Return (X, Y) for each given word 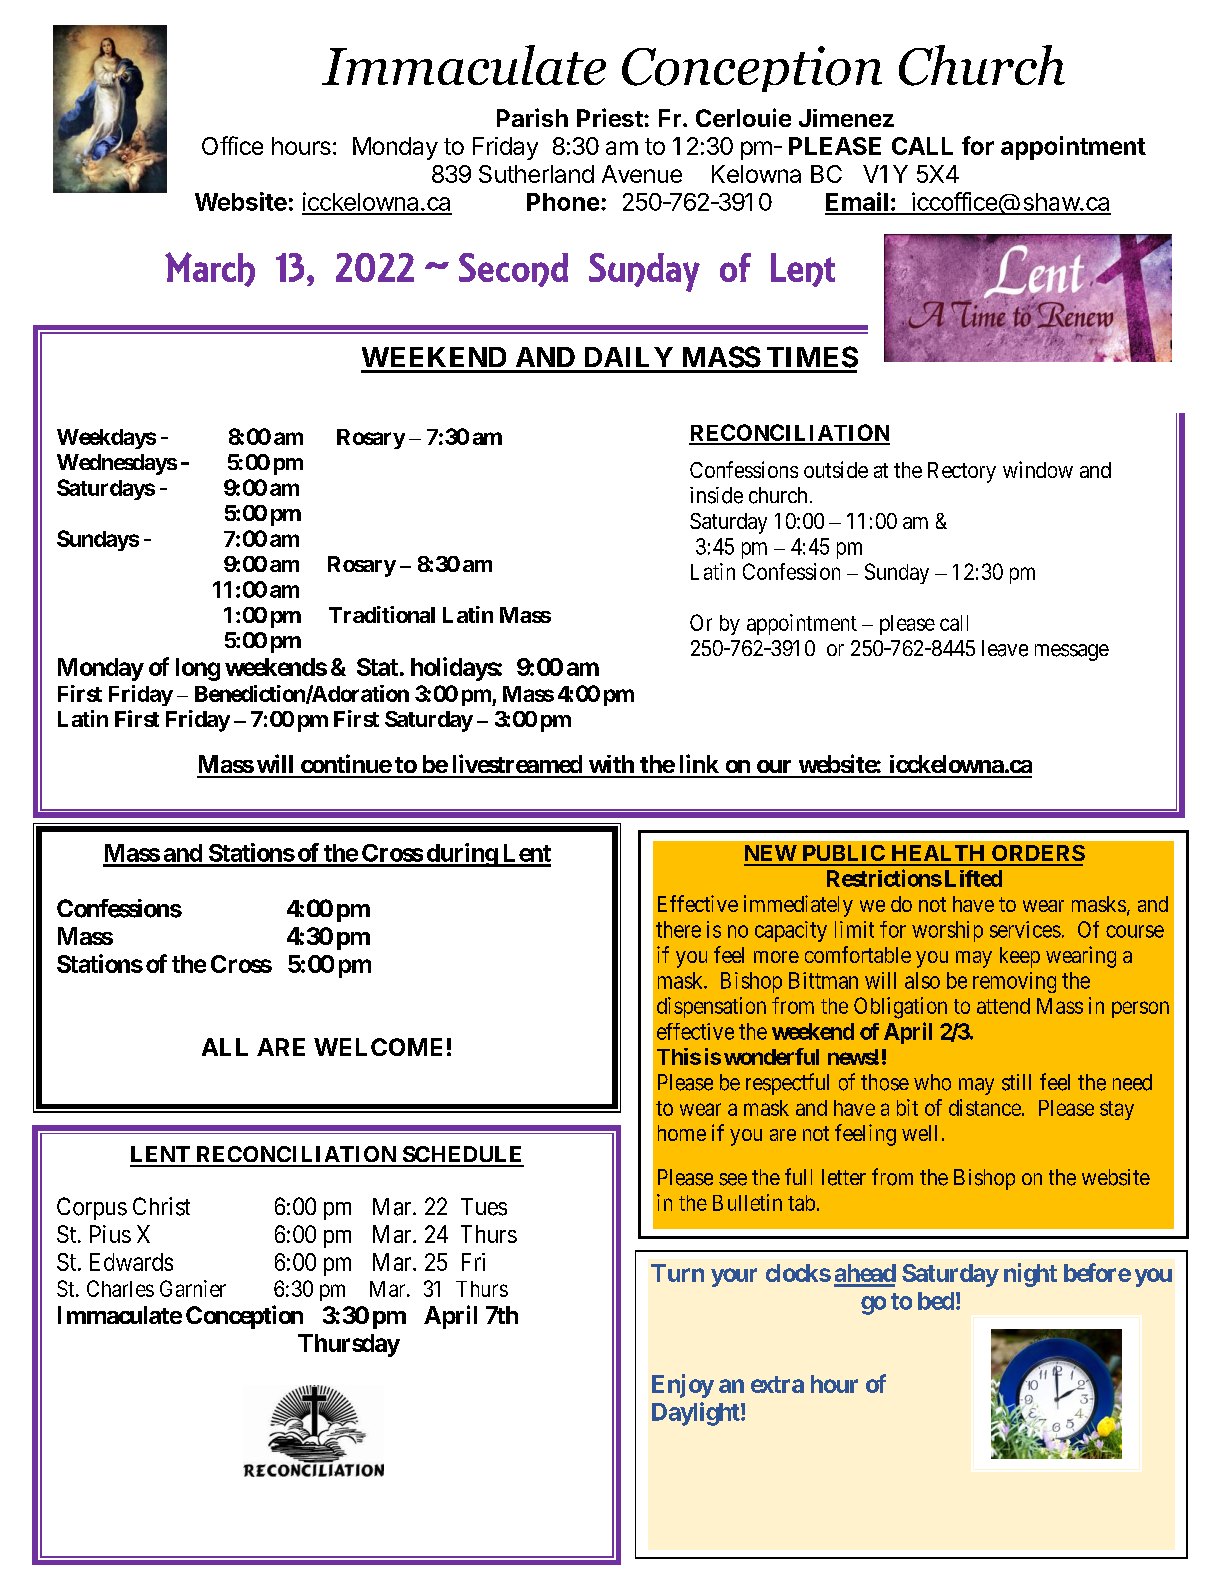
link (699, 763)
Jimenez (846, 118)
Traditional (382, 614)
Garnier (193, 1288)
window (1038, 469)
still (1016, 1082)
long (198, 669)
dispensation (711, 1007)
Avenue (642, 174)
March (210, 269)
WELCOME (378, 1047)
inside (716, 495)
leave (1005, 648)
